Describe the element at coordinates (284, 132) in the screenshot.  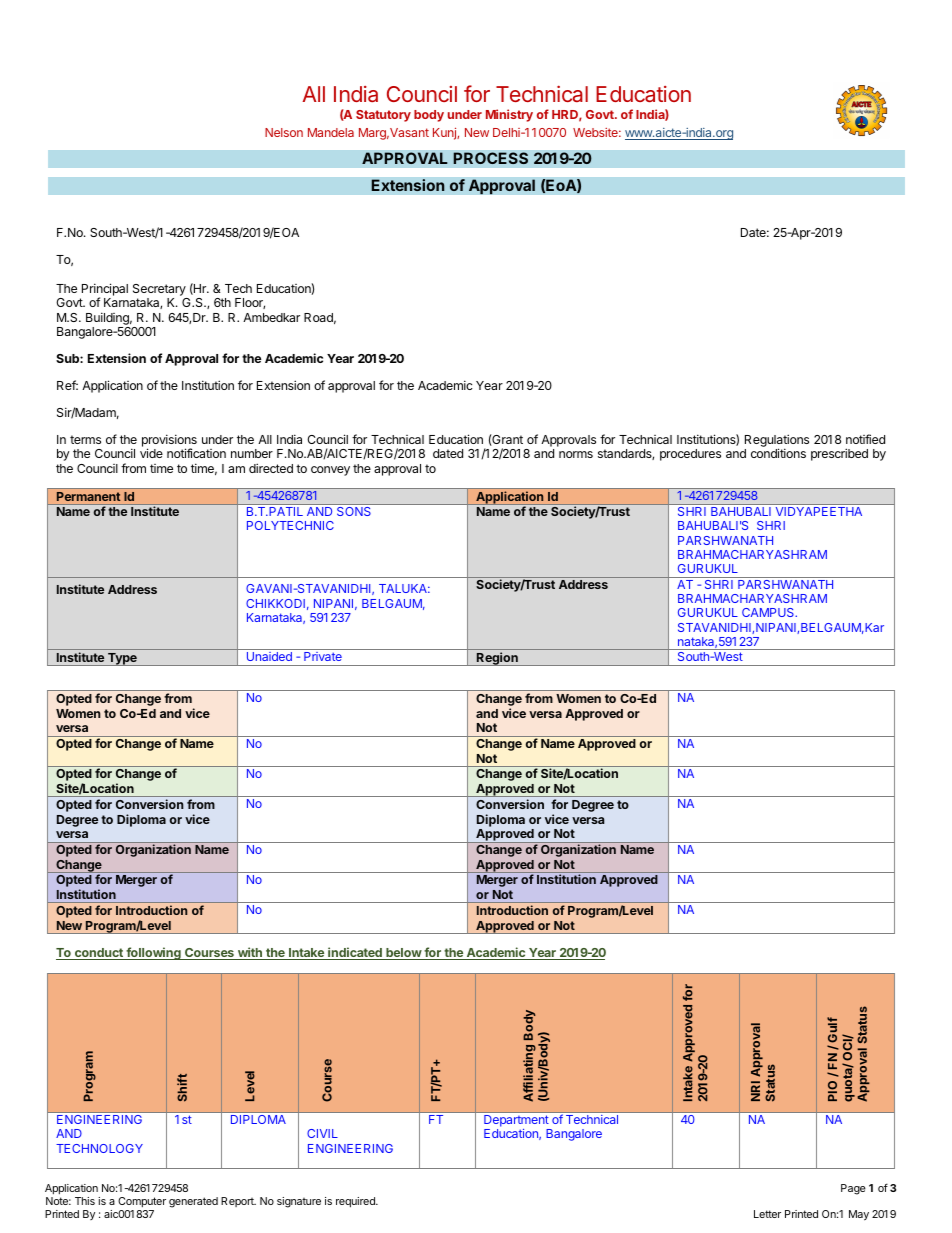
I see `Nelson` at that location.
